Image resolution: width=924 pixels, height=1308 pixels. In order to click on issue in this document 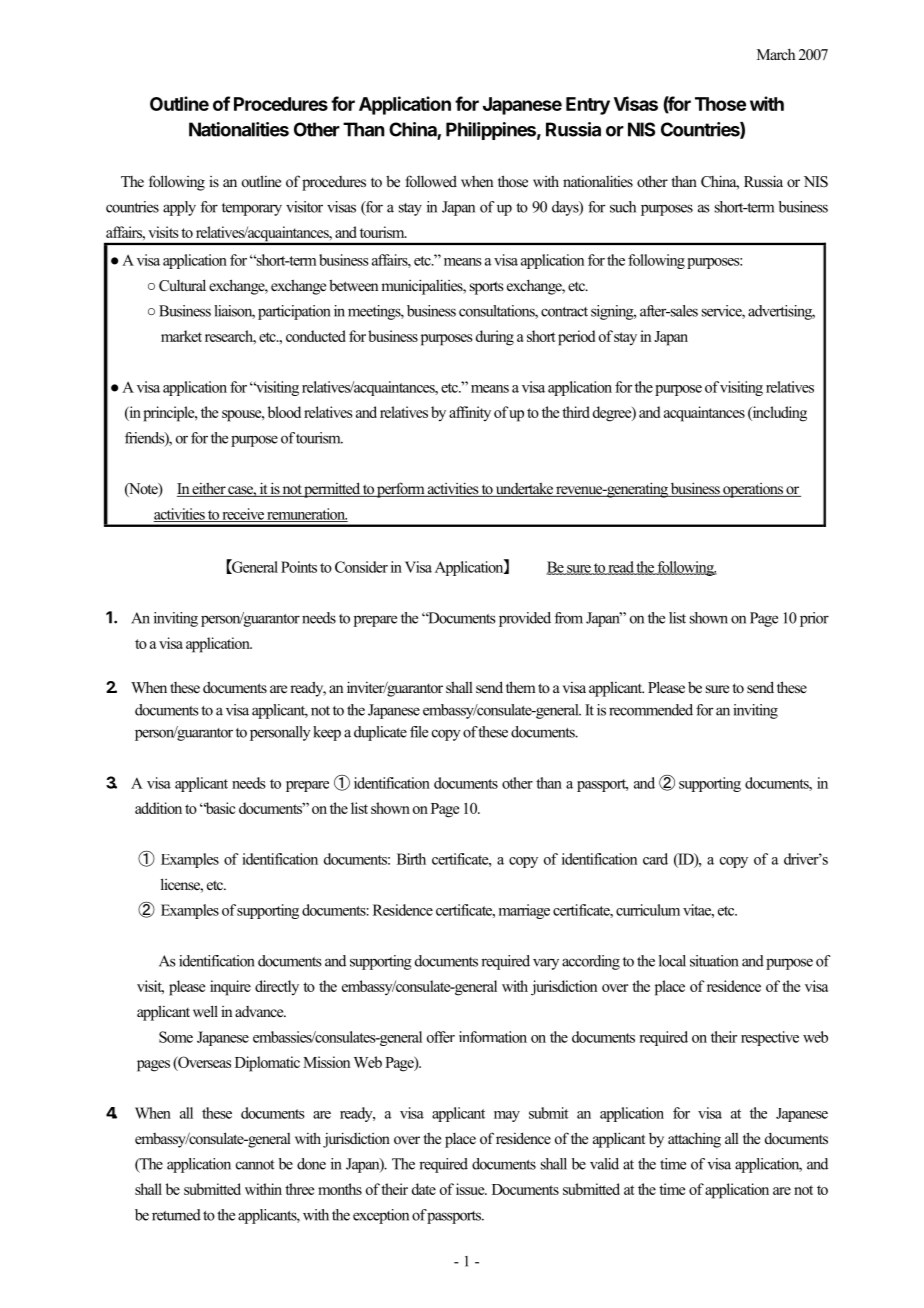, I will do `click(471, 1189)`.
